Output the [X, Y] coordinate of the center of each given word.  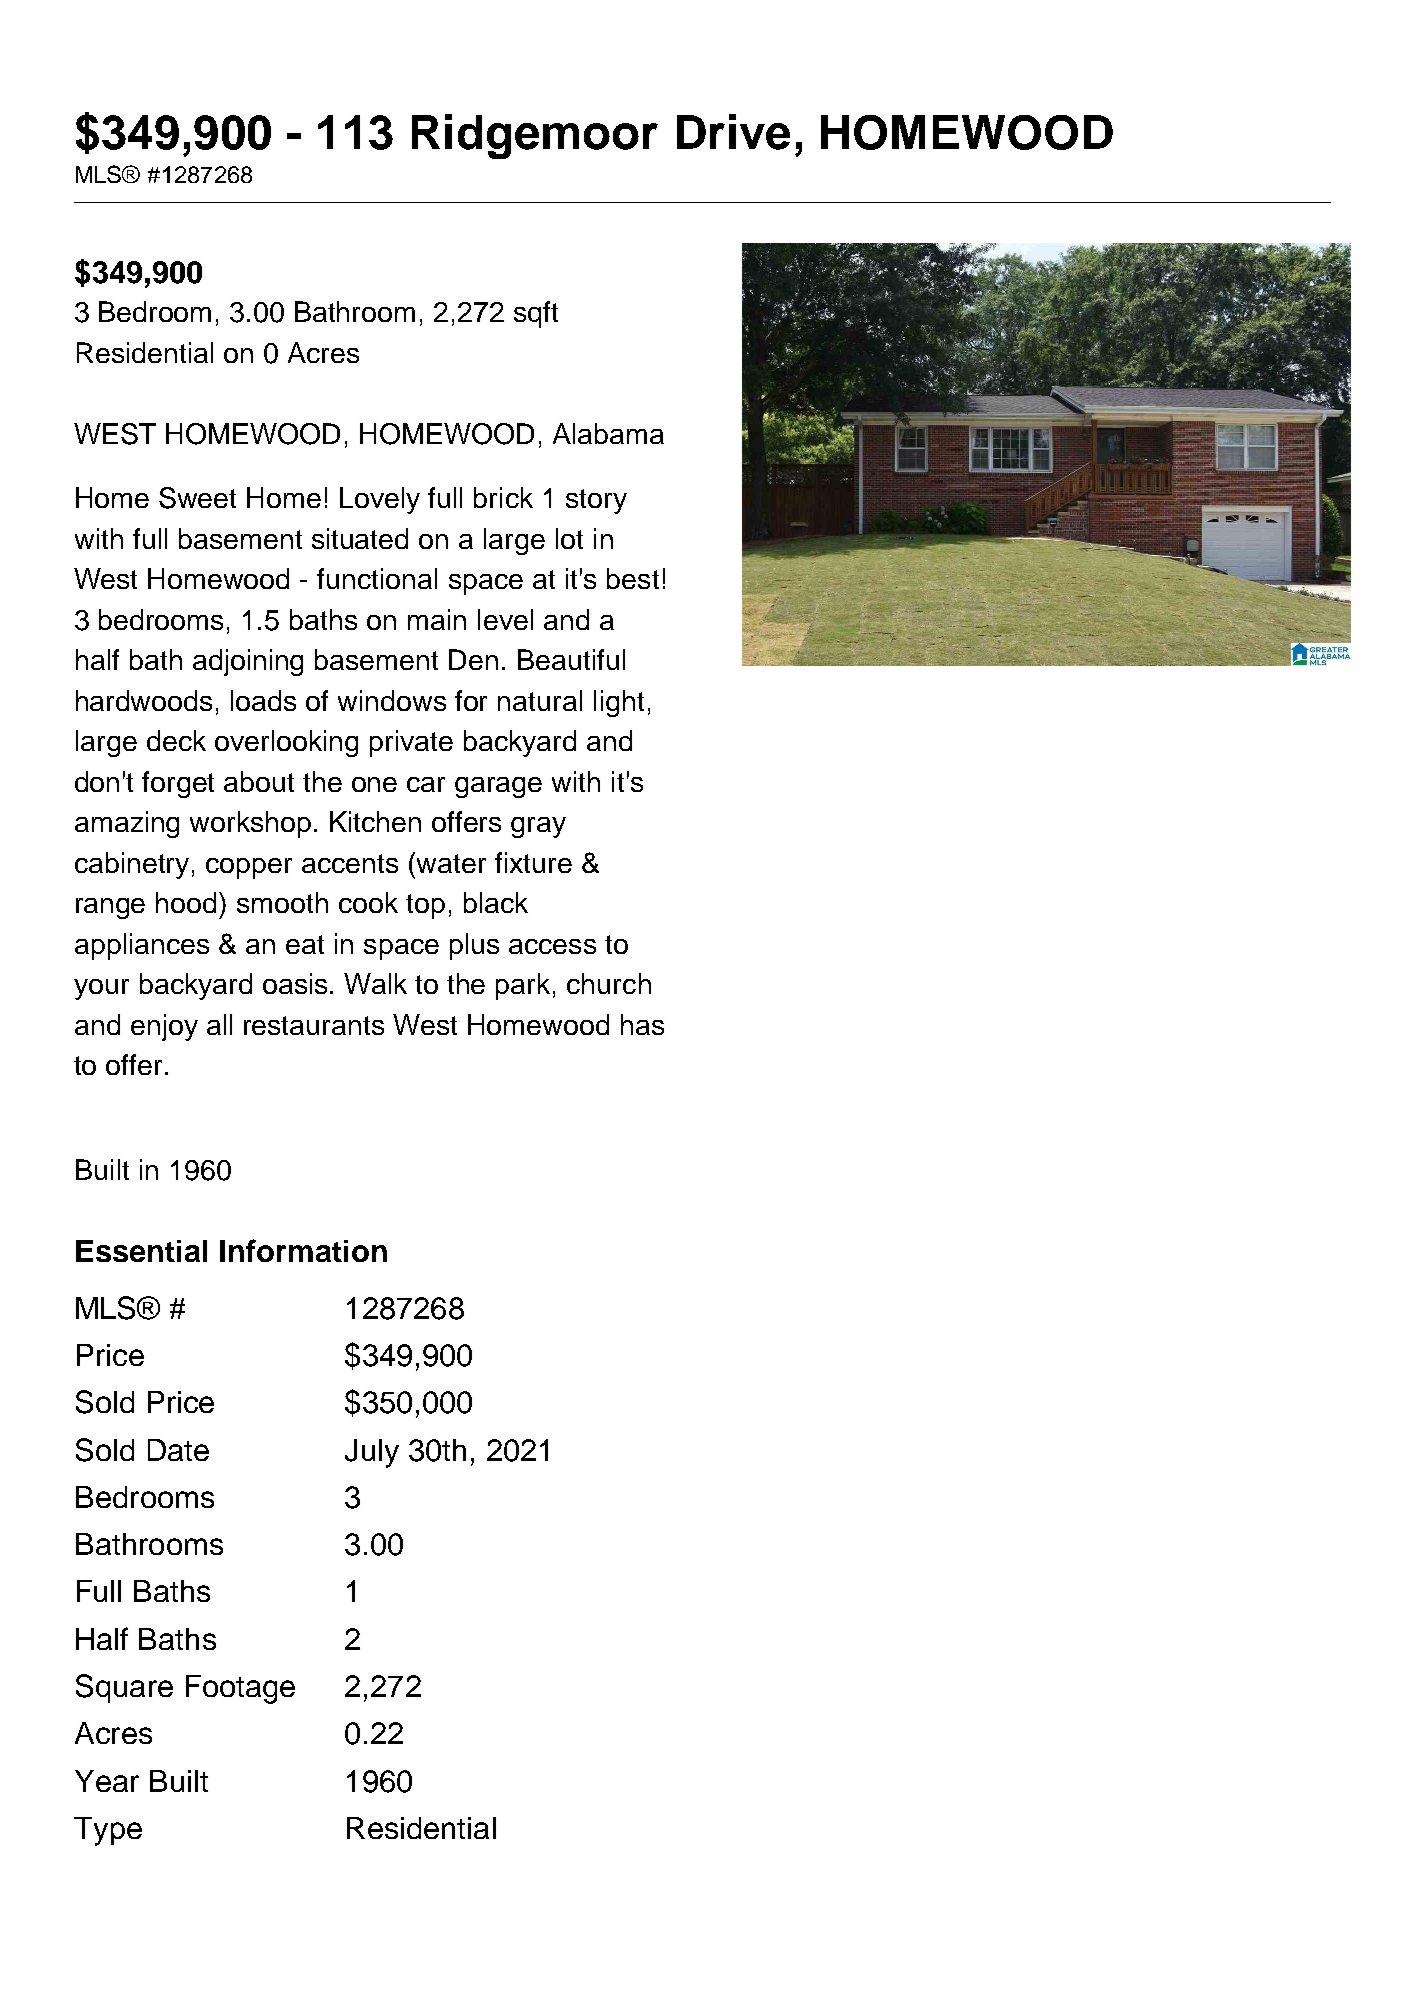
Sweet [197, 498]
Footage [240, 1689]
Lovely [380, 500]
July [372, 1453]
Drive [733, 132]
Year [107, 1781]
